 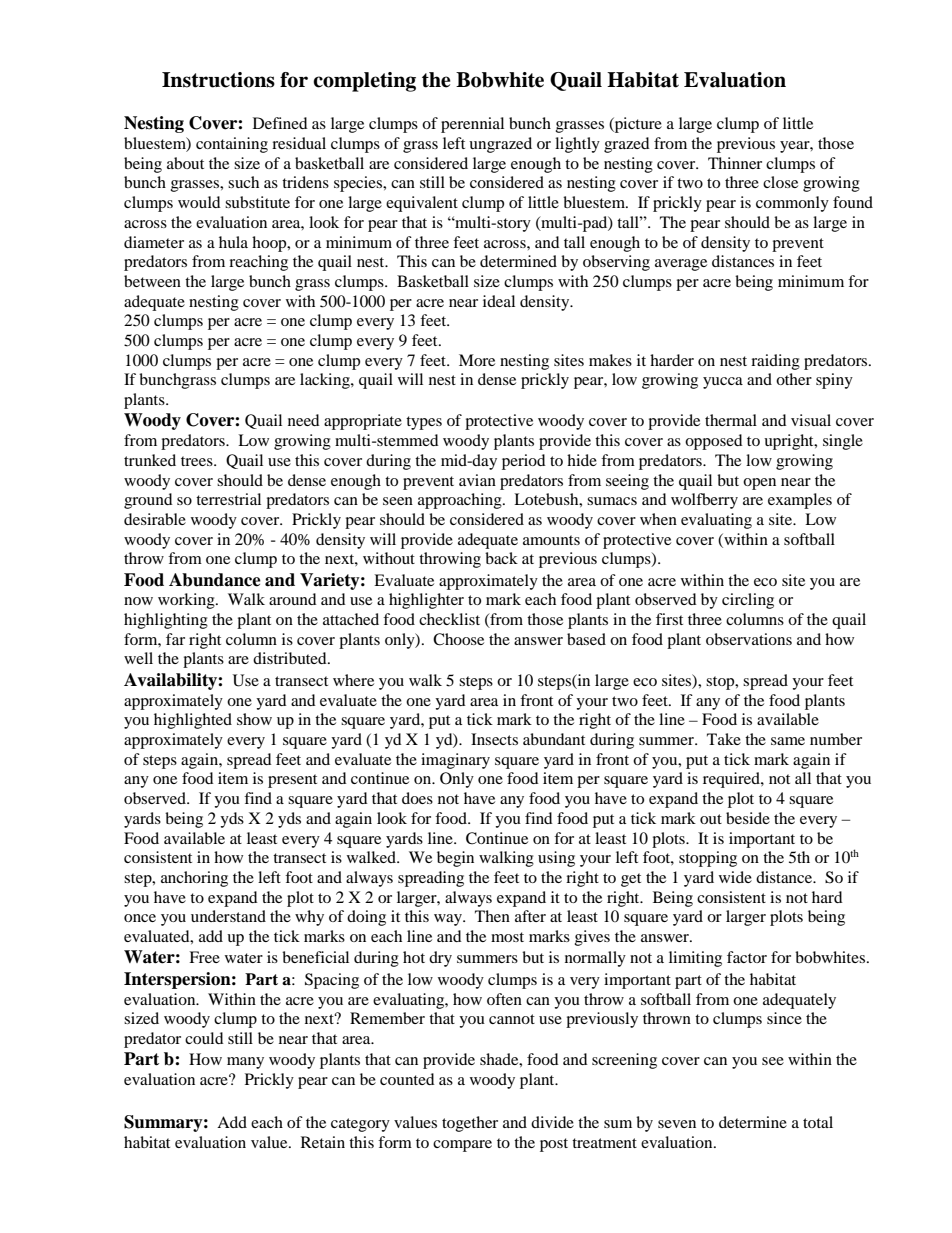 I want to click on many, so click(x=245, y=1063).
